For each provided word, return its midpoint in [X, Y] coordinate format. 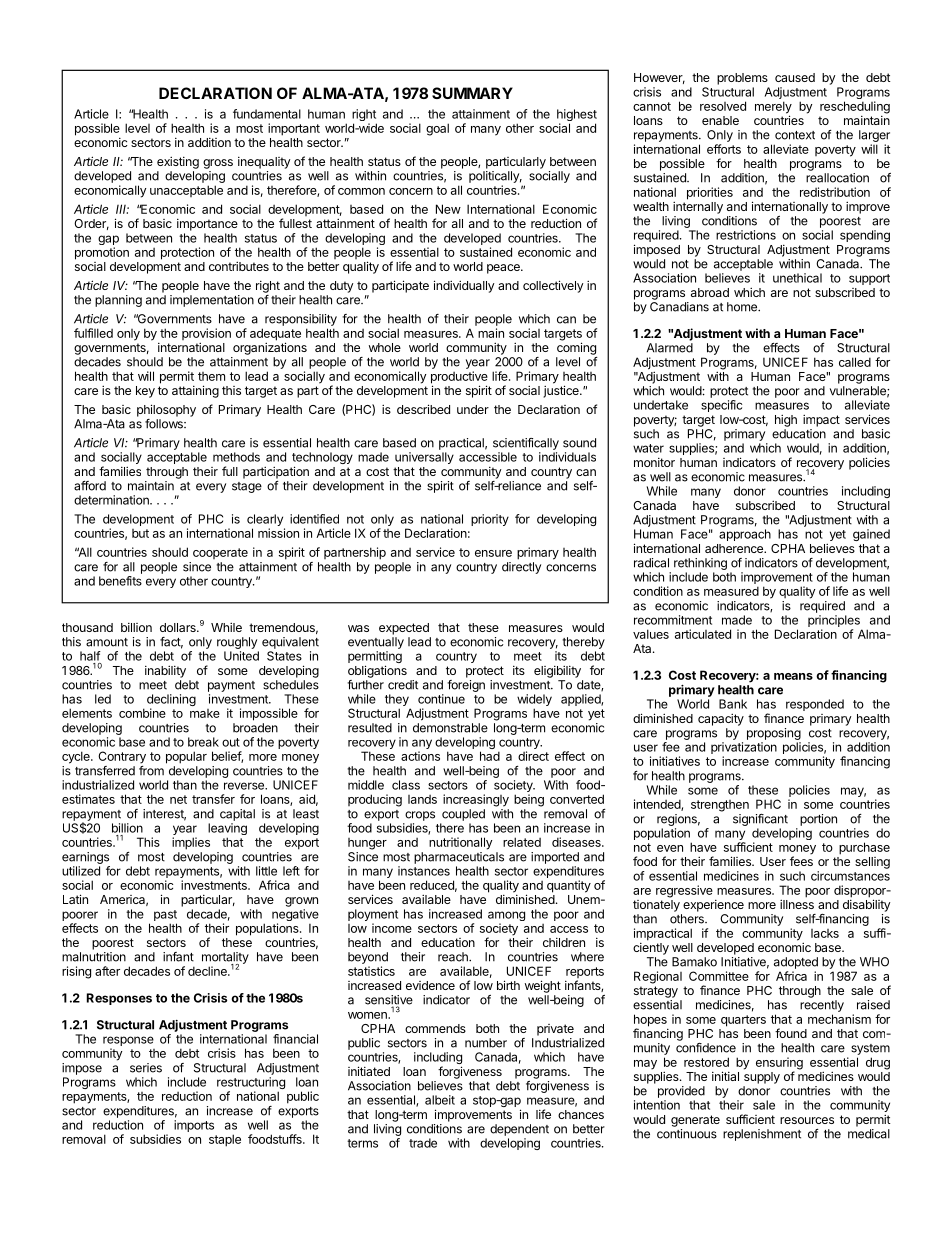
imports [194, 1126]
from [151, 771]
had [490, 756]
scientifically [526, 444]
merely [773, 108]
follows [165, 424]
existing [178, 162]
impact [821, 420]
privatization [744, 749]
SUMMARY [472, 93]
